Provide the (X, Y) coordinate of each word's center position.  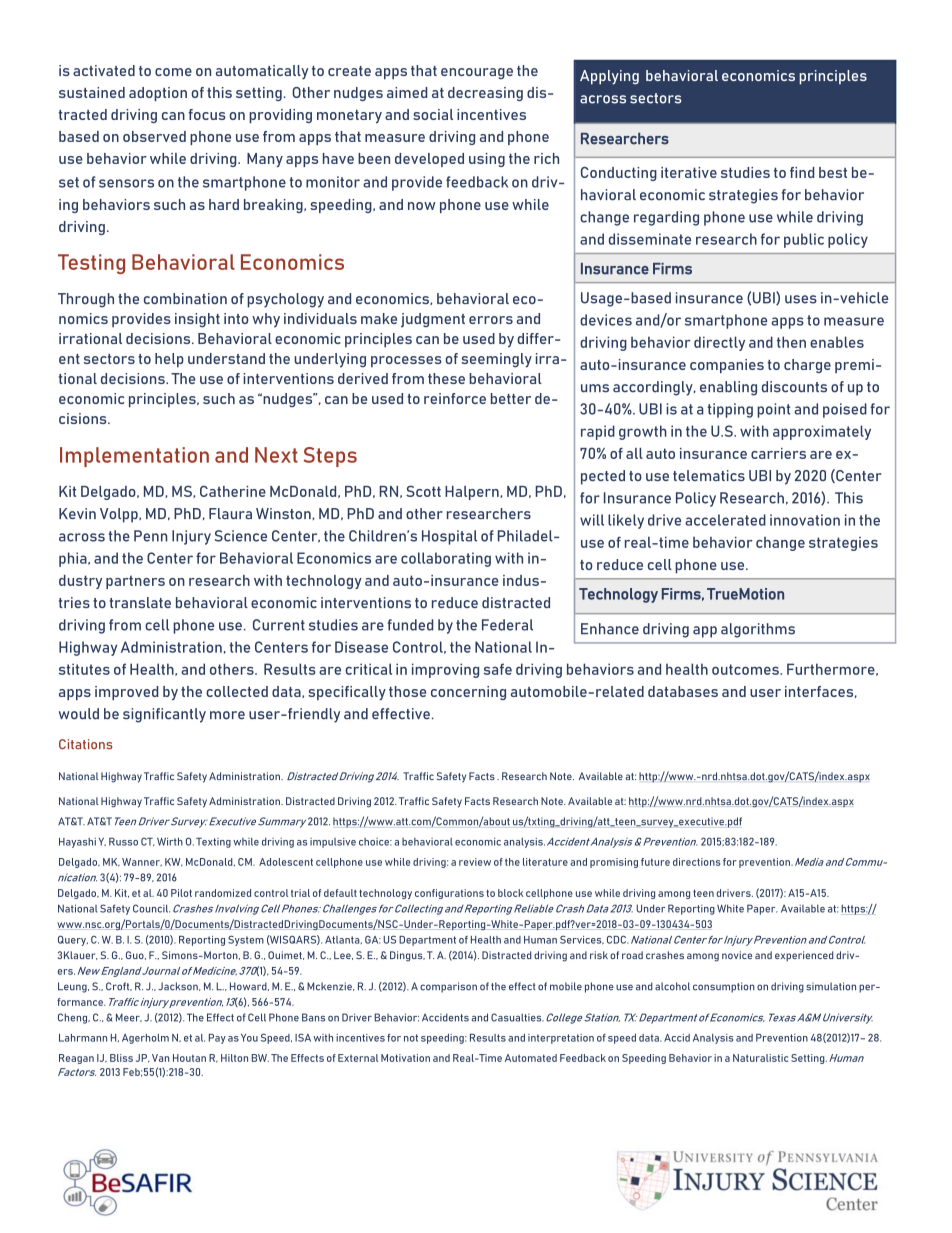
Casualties (517, 1017)
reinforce (455, 398)
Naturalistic (760, 1058)
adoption (158, 94)
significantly (164, 715)
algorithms (758, 630)
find (802, 172)
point (773, 410)
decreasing (485, 94)
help (169, 360)
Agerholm (145, 1039)
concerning (468, 693)
